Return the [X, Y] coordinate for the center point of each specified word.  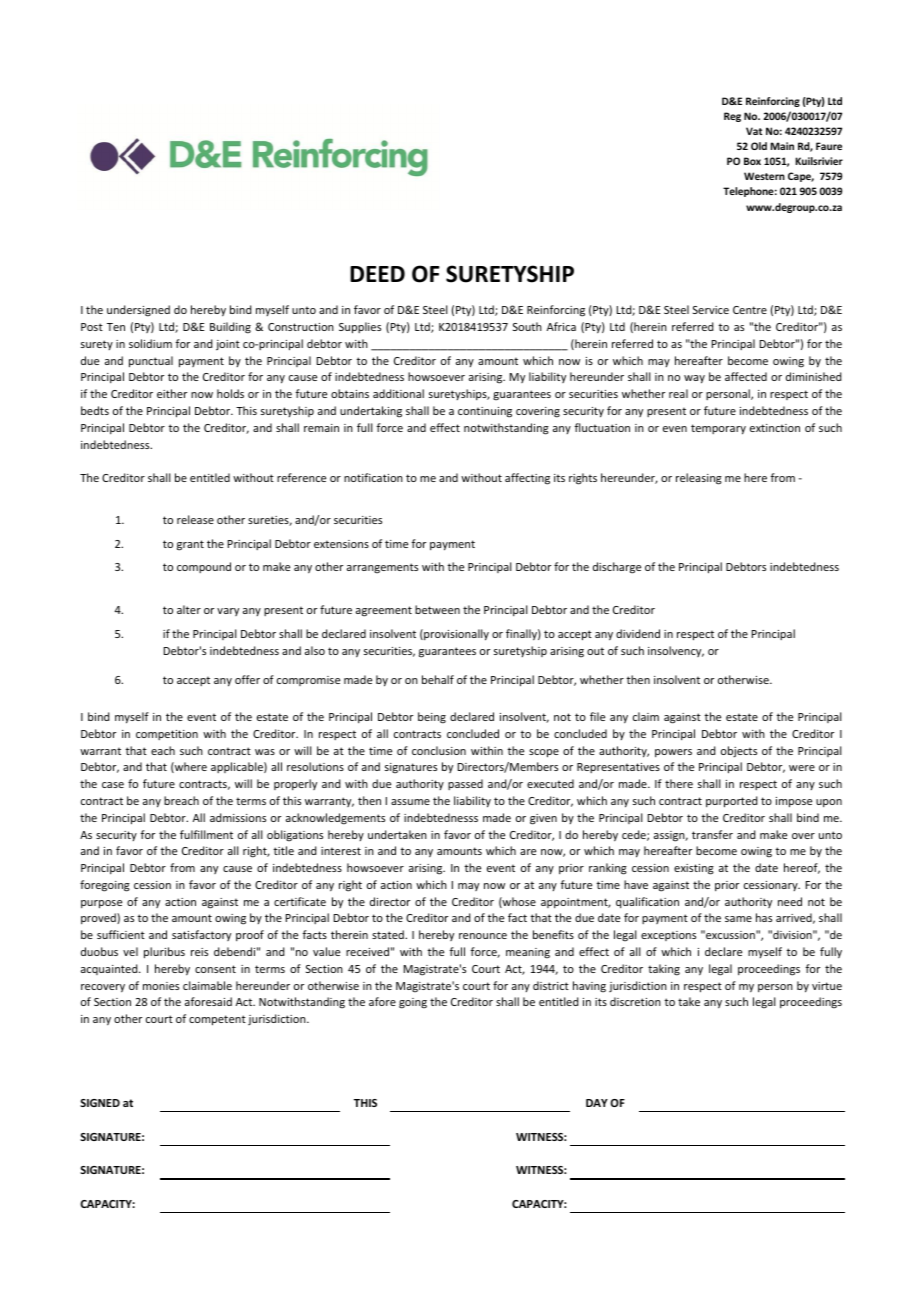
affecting [527, 479]
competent [217, 1020]
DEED [377, 274]
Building [230, 328]
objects [739, 752]
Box [752, 161]
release [195, 519]
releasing [699, 479]
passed [465, 784]
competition [167, 735]
